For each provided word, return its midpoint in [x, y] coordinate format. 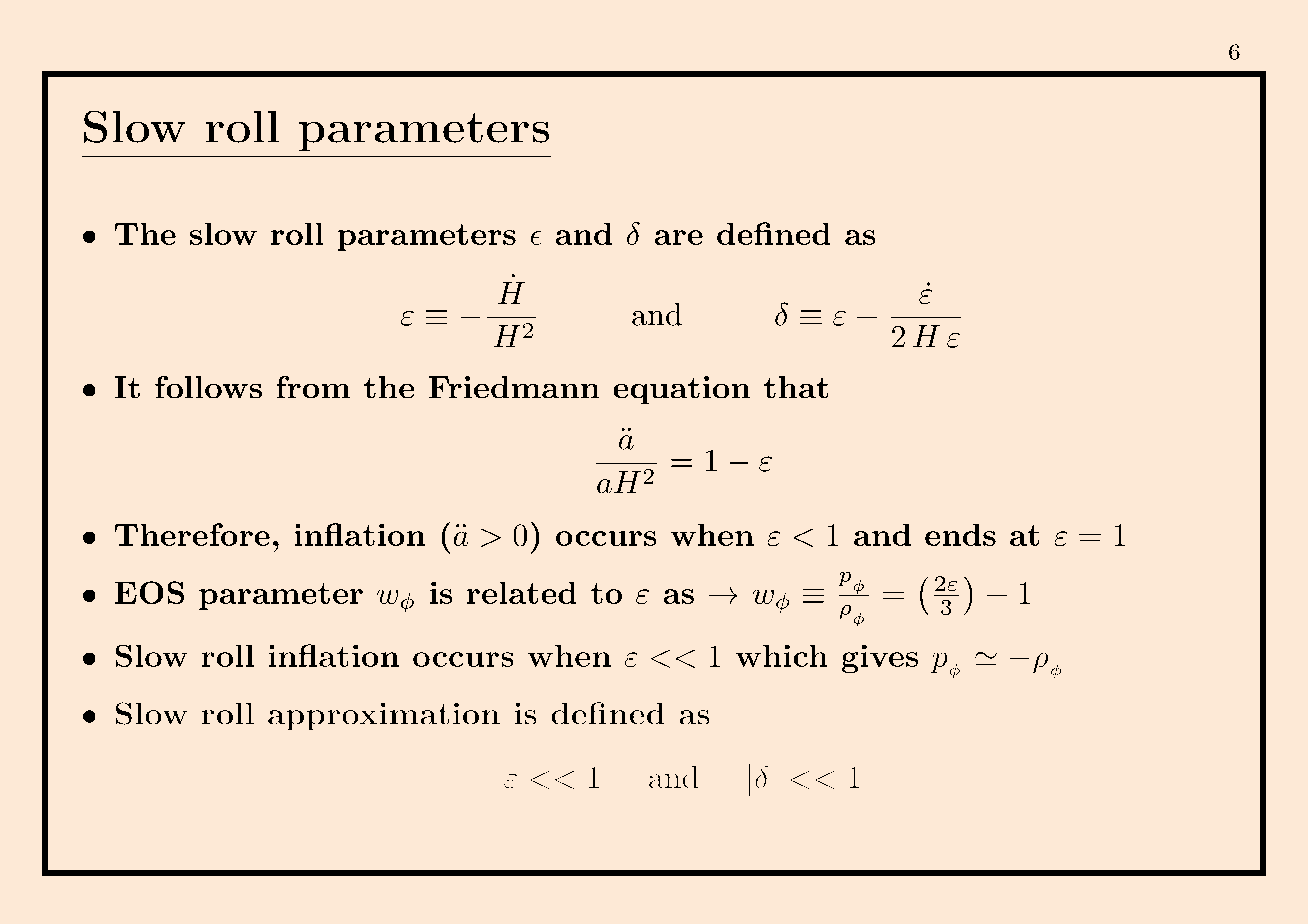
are [678, 237]
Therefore [192, 534]
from [313, 387]
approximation [384, 716]
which [782, 655]
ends [960, 534]
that [796, 387]
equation [682, 390]
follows [208, 387]
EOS [149, 592]
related [522, 592]
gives [880, 658]
